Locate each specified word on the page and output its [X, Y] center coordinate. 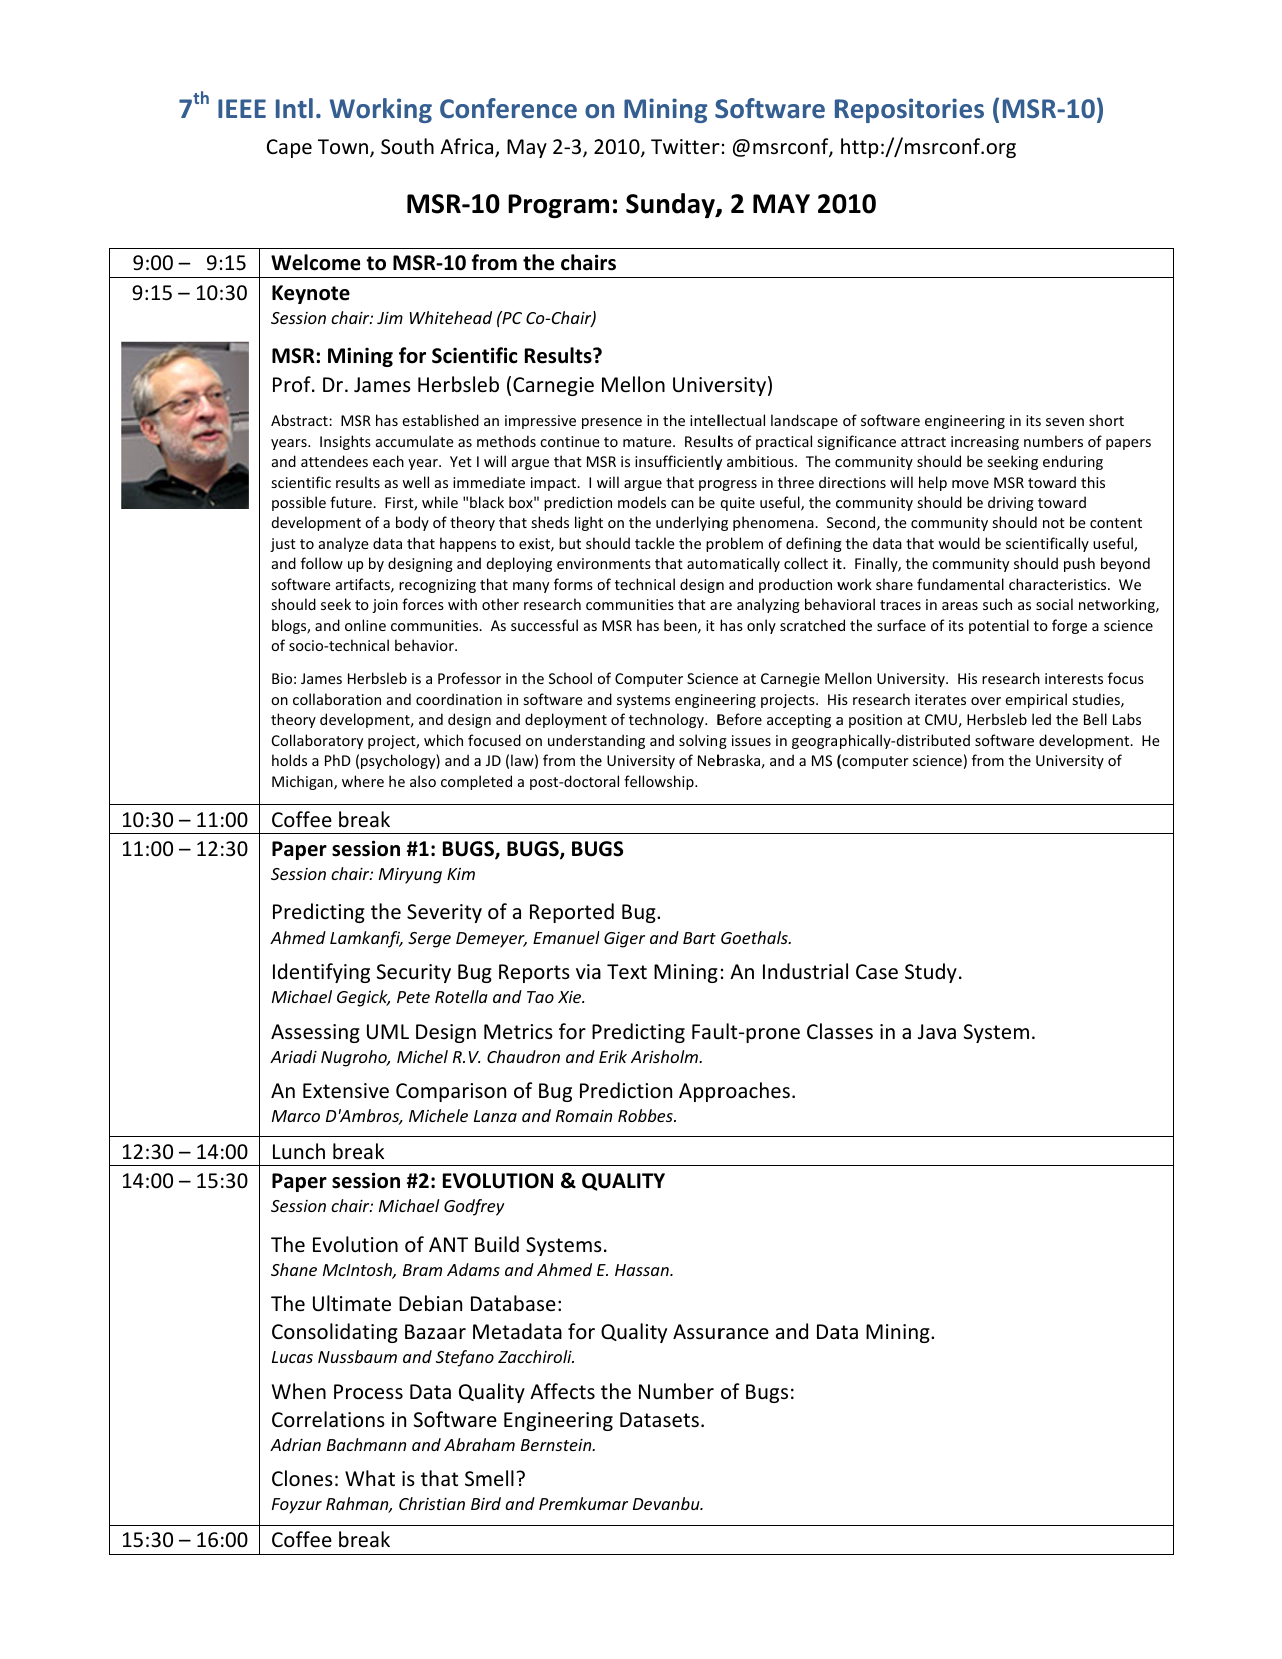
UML [388, 1032]
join [385, 606]
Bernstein [557, 1445]
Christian [432, 1503]
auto [702, 564]
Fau [708, 1032]
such [997, 604]
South [407, 146]
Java [937, 1031]
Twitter [685, 147]
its [1033, 420]
